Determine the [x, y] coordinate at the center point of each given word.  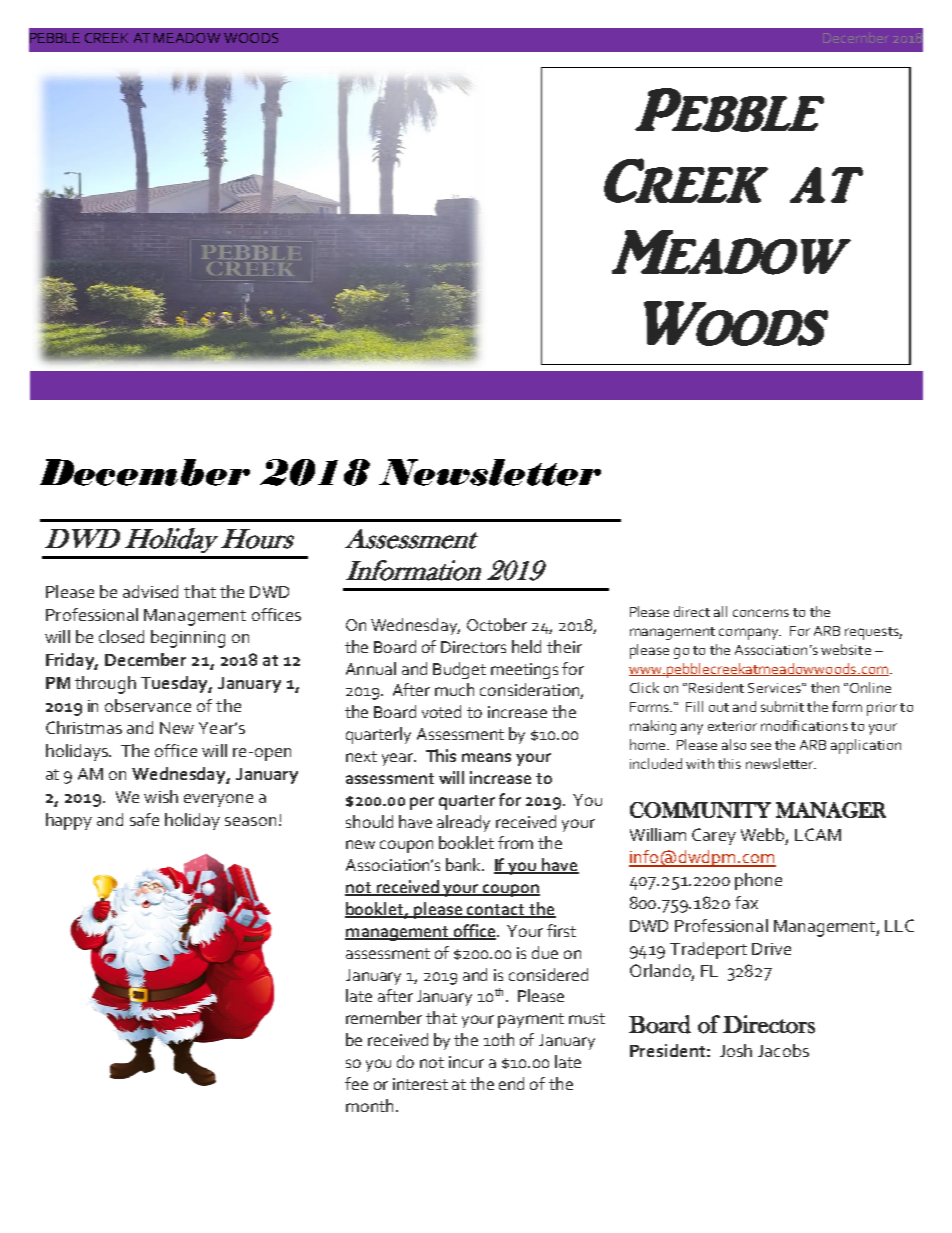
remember [384, 1017]
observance [148, 705]
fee [356, 1083]
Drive [771, 949]
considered [548, 974]
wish [161, 796]
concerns [761, 613]
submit [782, 706]
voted [441, 711]
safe [144, 819]
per [422, 803]
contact [496, 911]
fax [746, 902]
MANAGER [831, 810]
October [497, 624]
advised [150, 591]
